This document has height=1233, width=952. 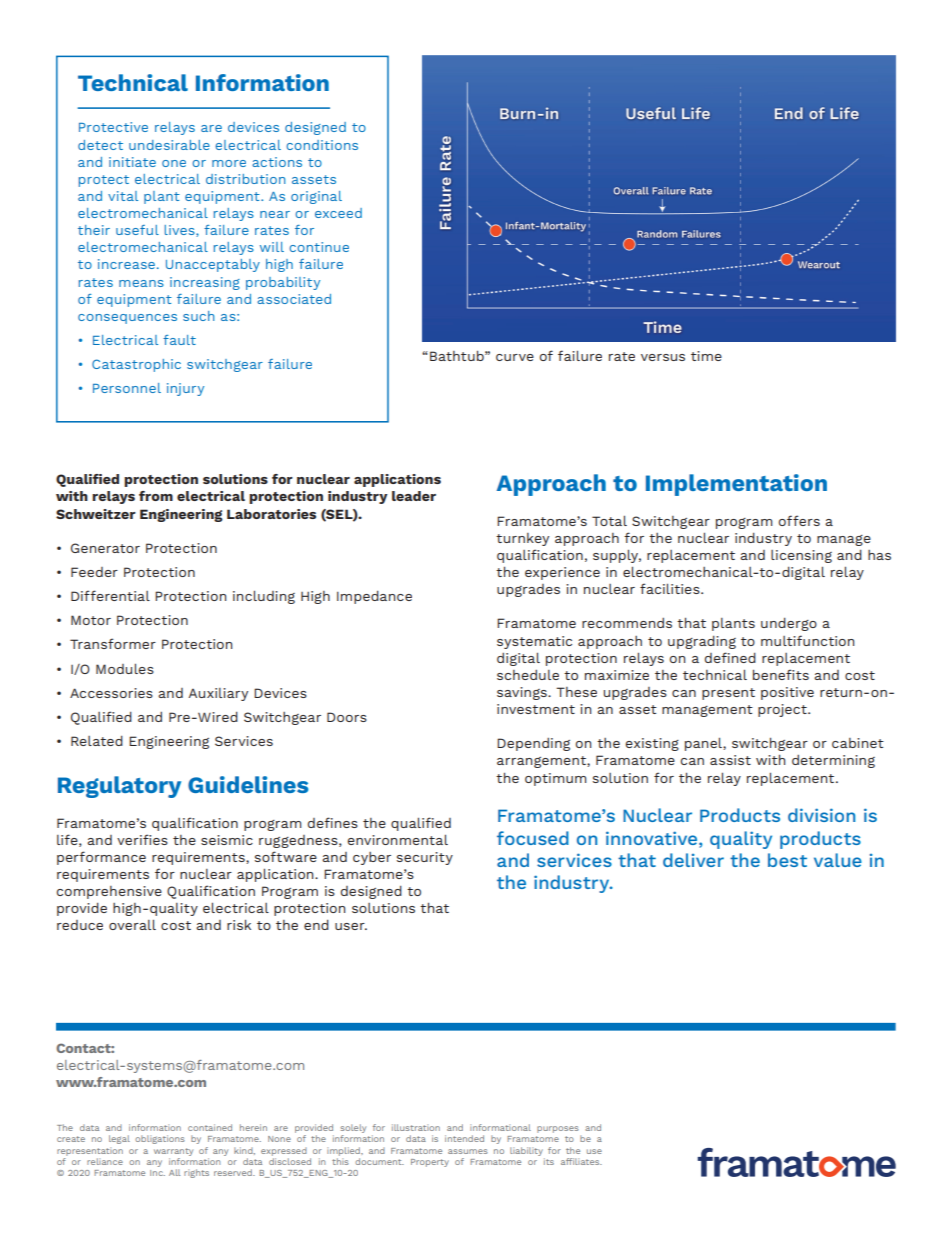 What do you see at coordinates (533, 838) in the document?
I see `focused` at bounding box center [533, 838].
